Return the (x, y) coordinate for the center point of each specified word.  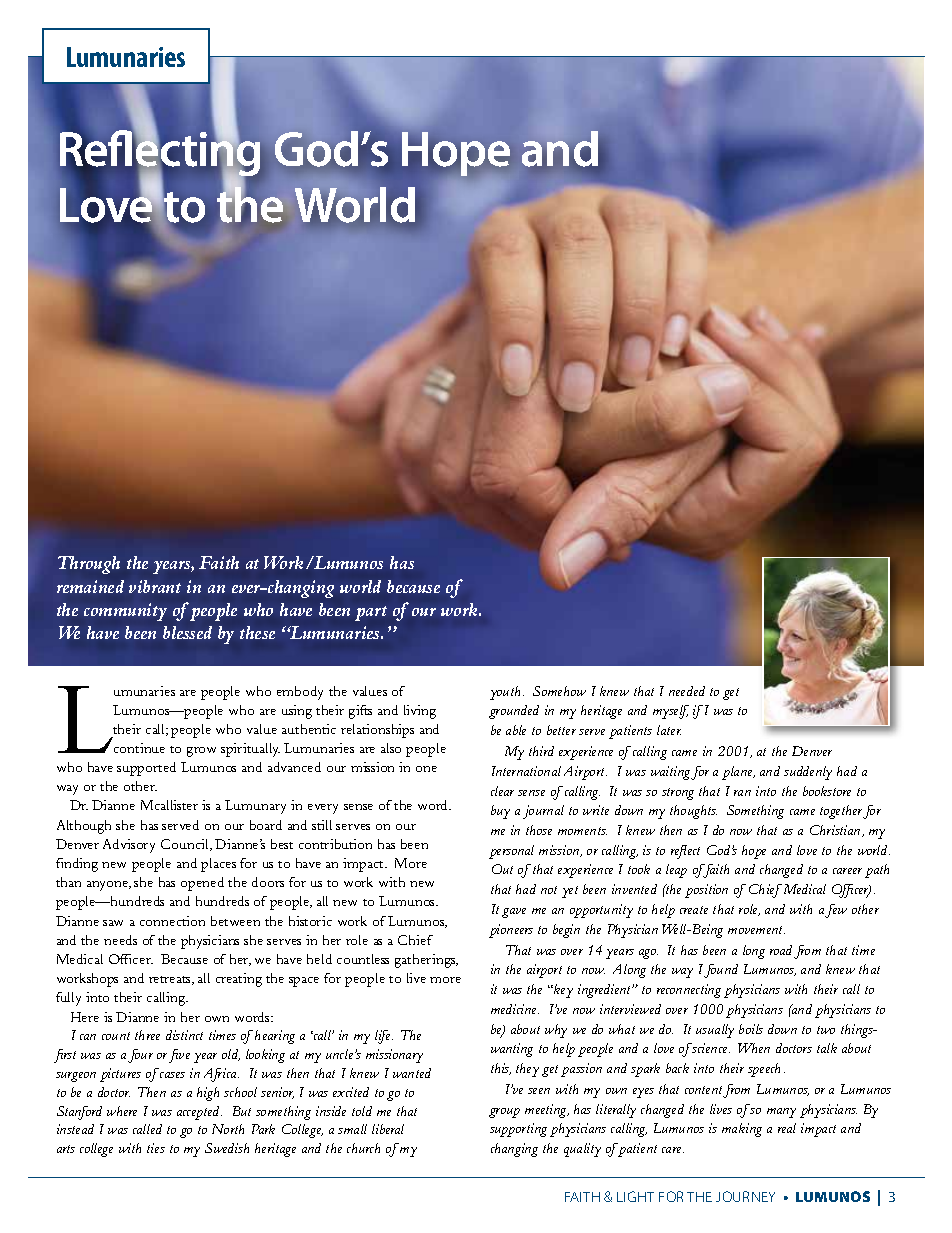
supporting (518, 1130)
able (516, 730)
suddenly (808, 773)
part (371, 613)
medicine (515, 1009)
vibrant (155, 586)
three (147, 1035)
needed (687, 691)
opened (202, 884)
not (549, 890)
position (706, 891)
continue (139, 748)
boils (751, 1029)
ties (156, 1148)
